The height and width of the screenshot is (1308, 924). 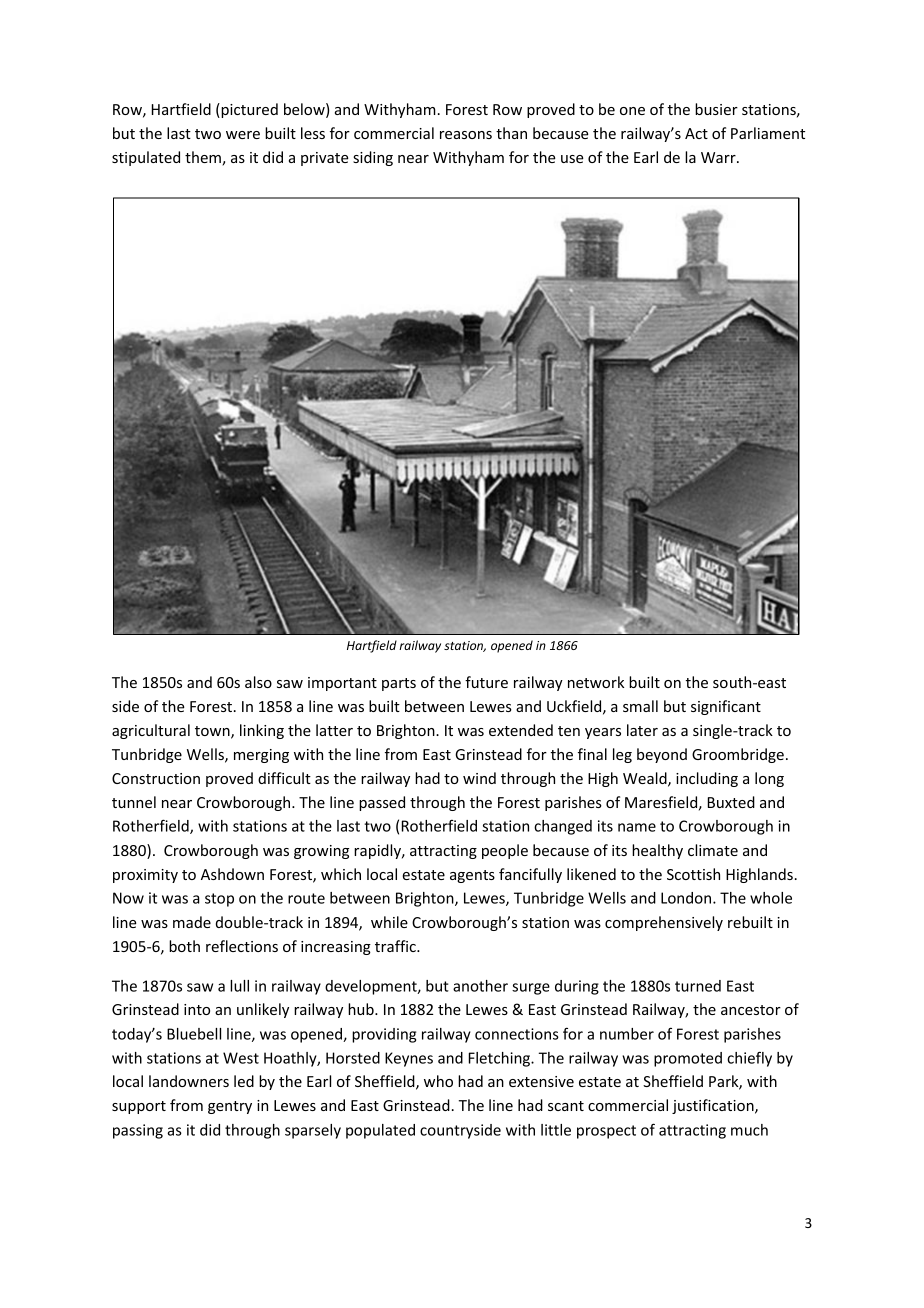 What do you see at coordinates (409, 1059) in the screenshot?
I see `Keynes` at bounding box center [409, 1059].
